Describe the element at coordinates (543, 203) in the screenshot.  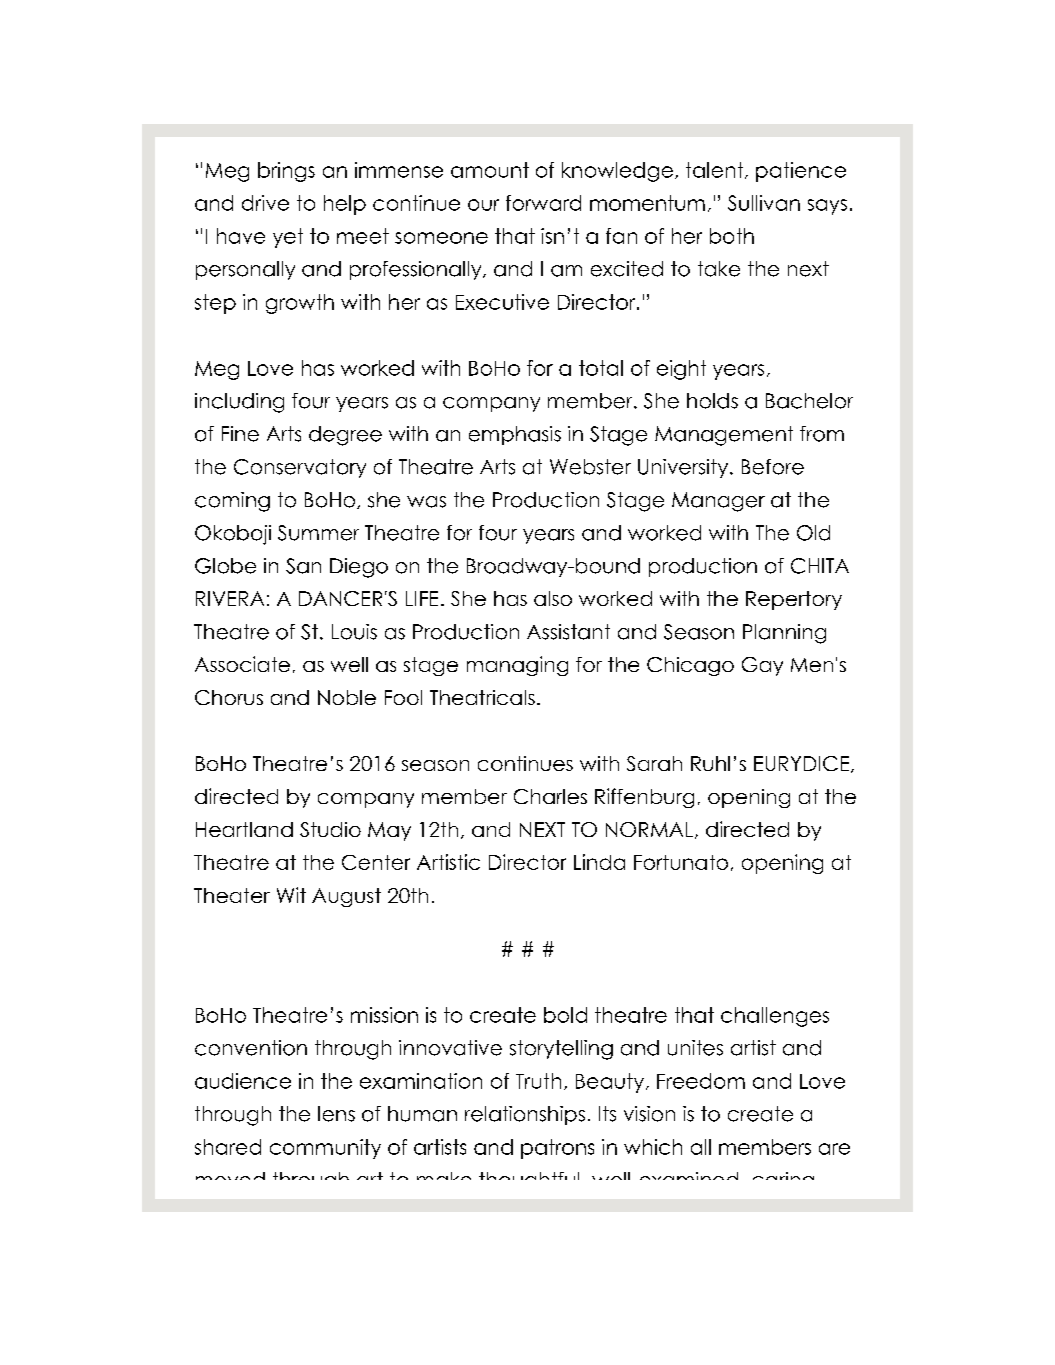
I see `forward` at that location.
